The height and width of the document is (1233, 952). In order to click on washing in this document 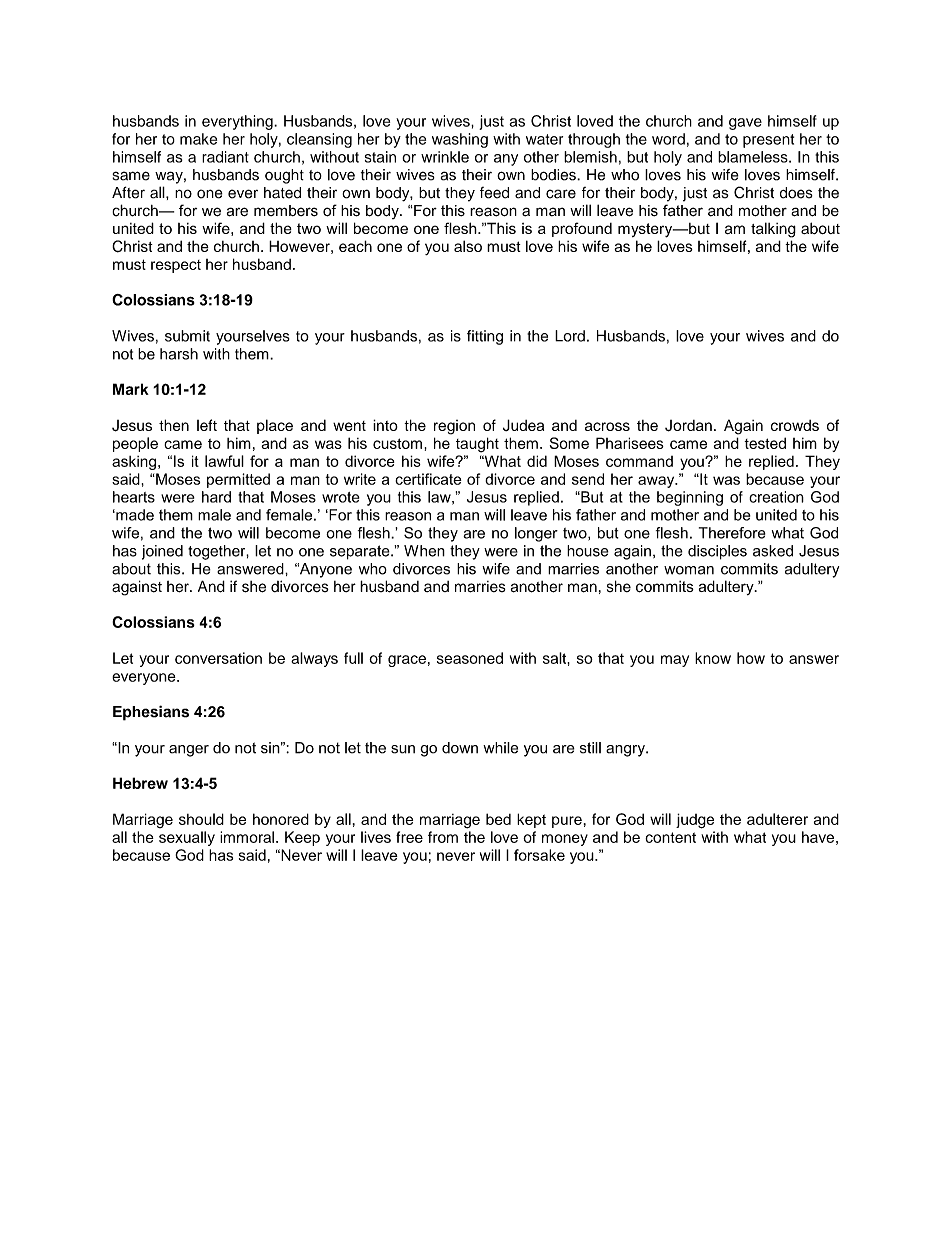, I will do `click(460, 140)`.
